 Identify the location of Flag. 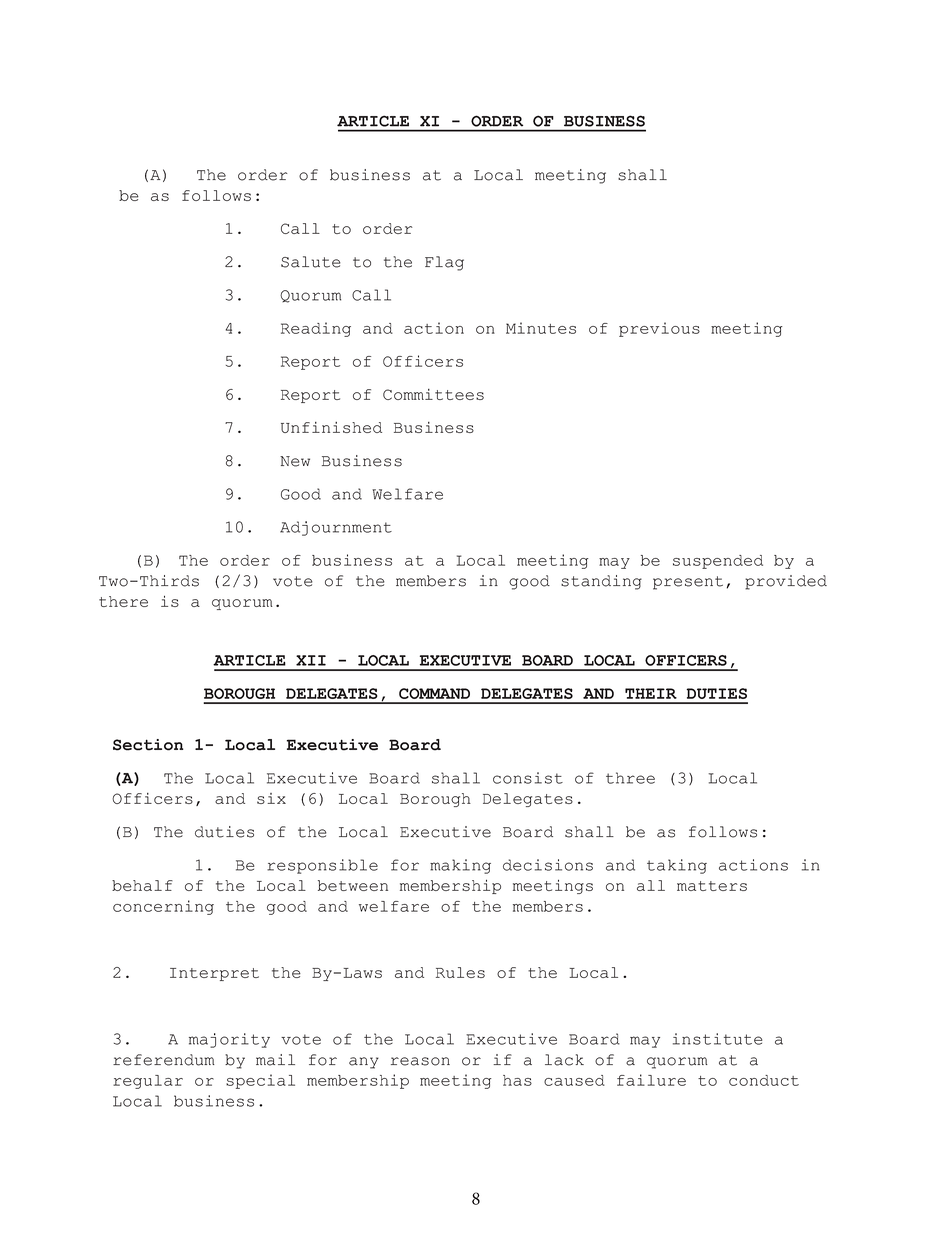
(444, 263).
